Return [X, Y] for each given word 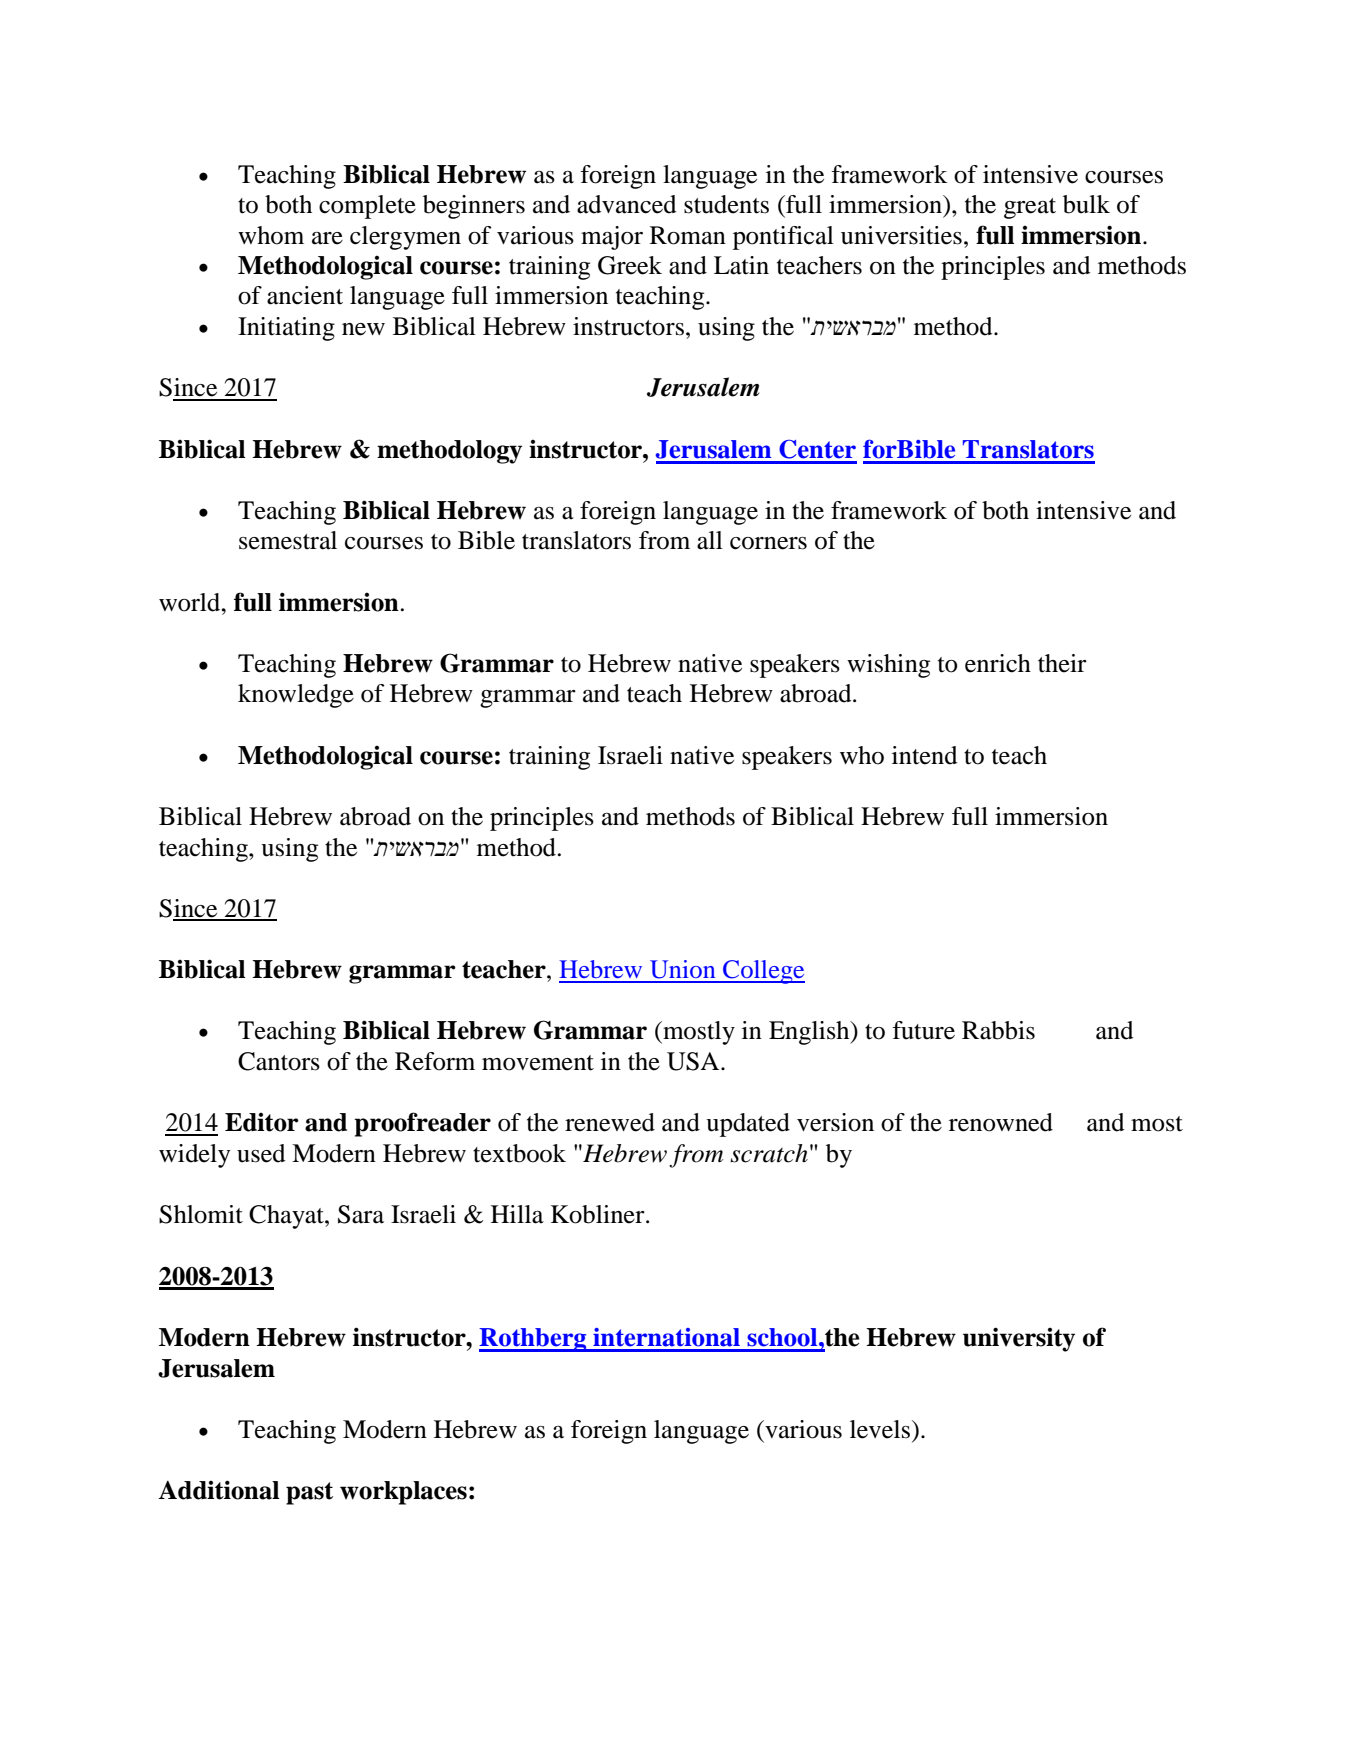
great [1030, 208]
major [612, 238]
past [309, 1493]
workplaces [403, 1493]
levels [880, 1429]
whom [271, 235]
